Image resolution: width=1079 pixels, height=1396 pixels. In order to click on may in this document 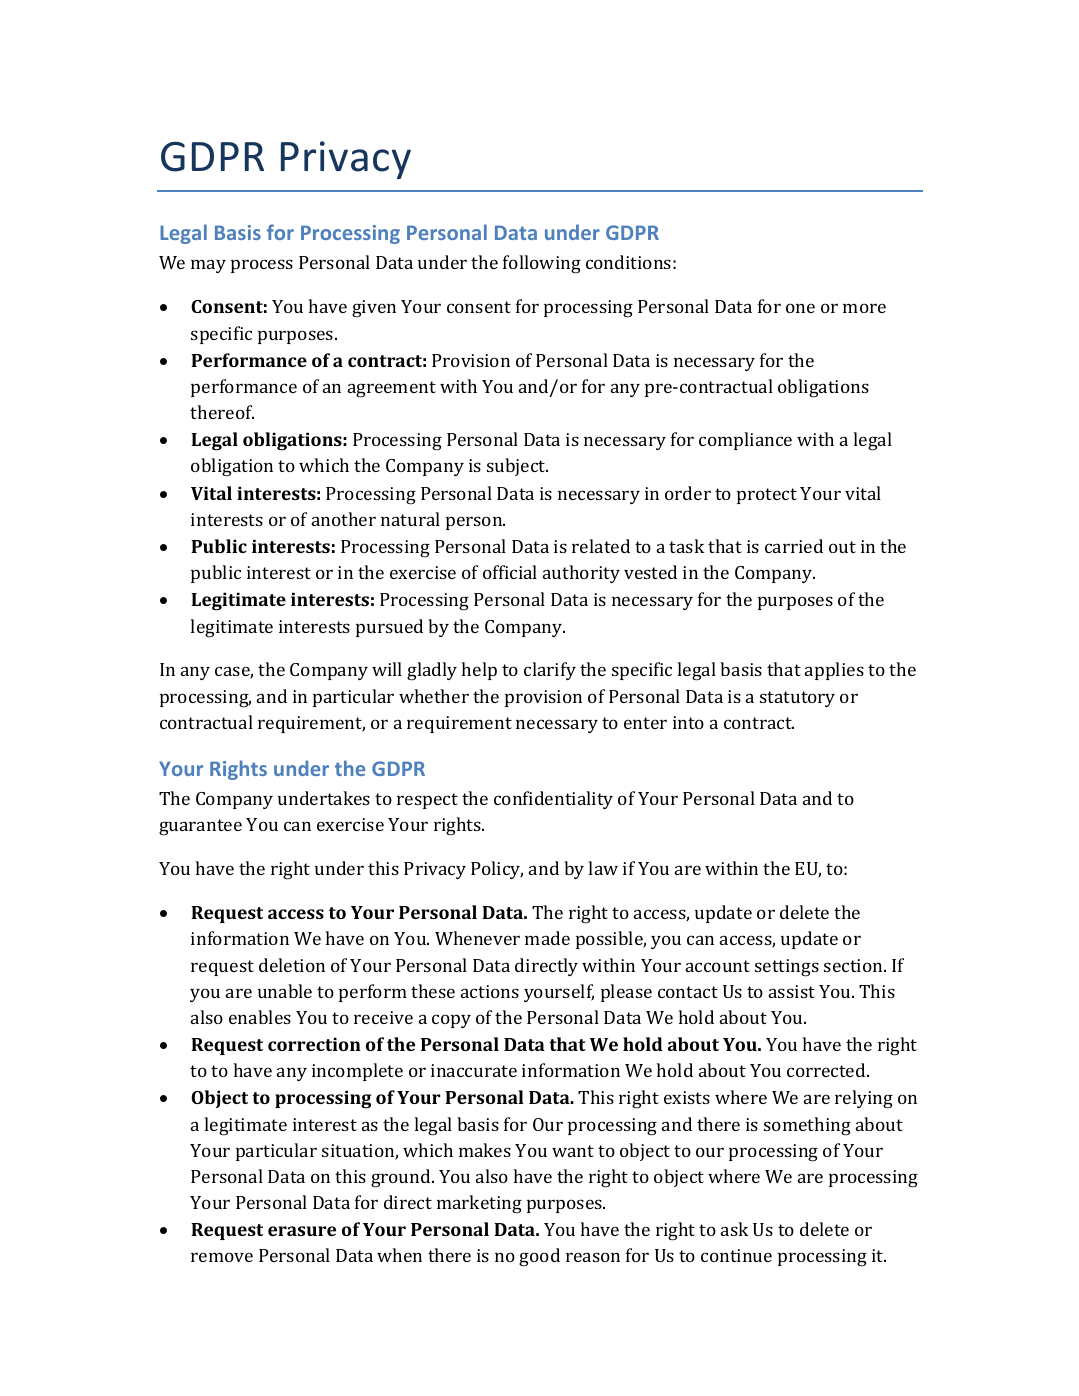, I will do `click(208, 266)`.
